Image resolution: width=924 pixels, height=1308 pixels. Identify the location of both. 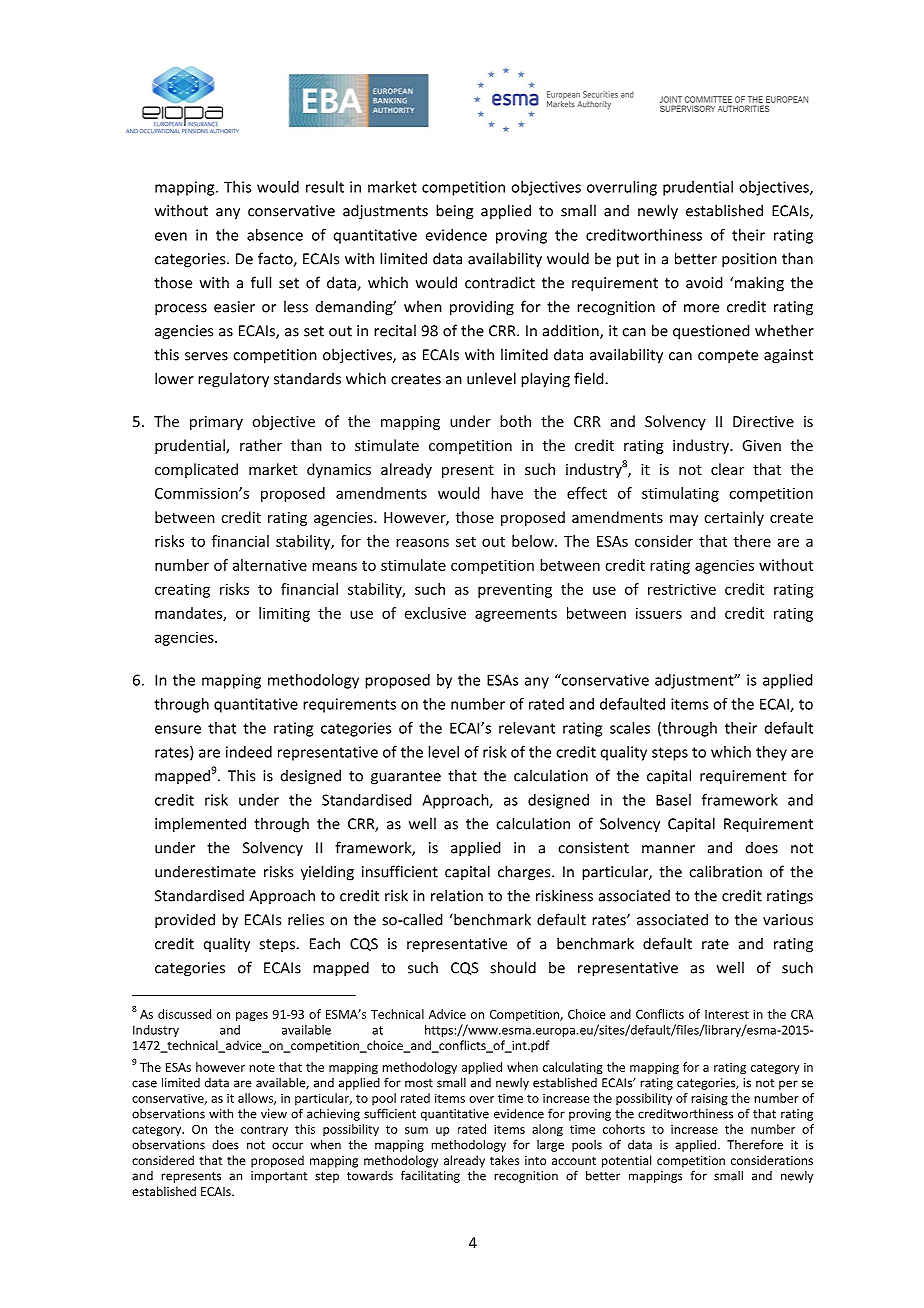
(515, 421).
